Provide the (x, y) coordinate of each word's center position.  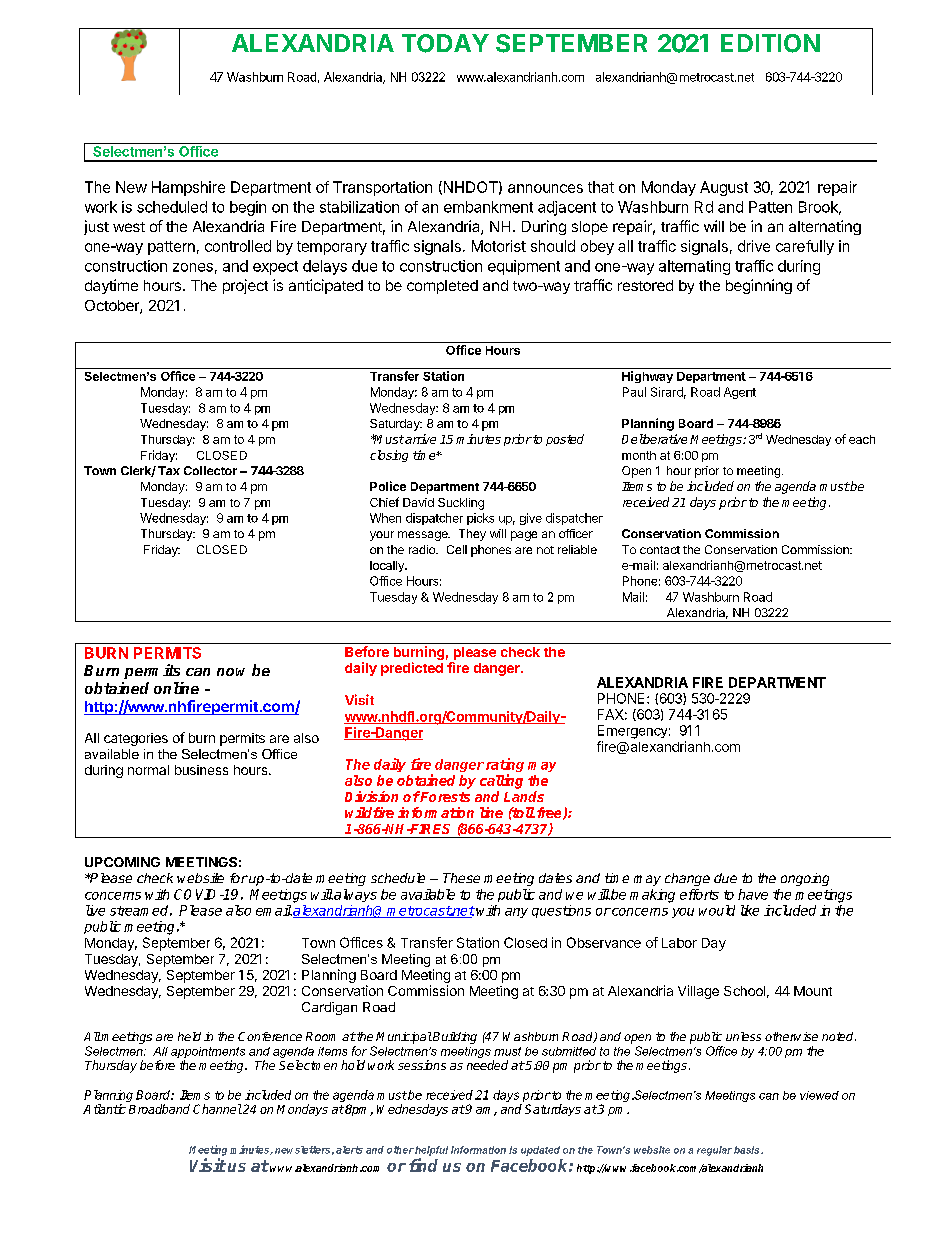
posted (565, 440)
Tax (169, 470)
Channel (217, 1109)
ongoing (805, 879)
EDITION (770, 43)
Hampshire (188, 188)
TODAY (445, 43)
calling (501, 781)
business (201, 770)
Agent (740, 393)
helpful (430, 1151)
